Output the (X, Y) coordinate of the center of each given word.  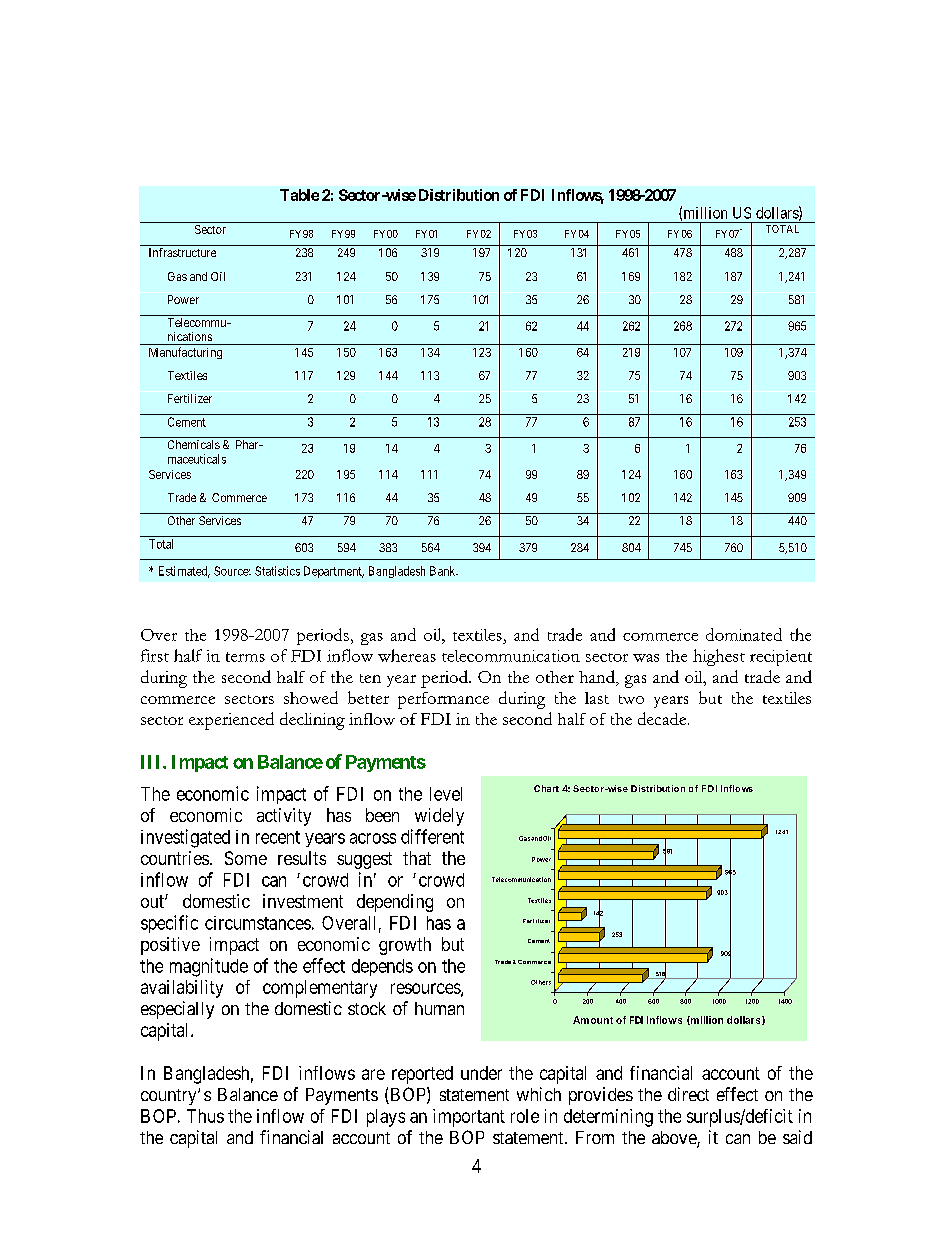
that (417, 858)
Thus (205, 1116)
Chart (546, 788)
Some (246, 858)
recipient (781, 658)
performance (443, 700)
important (469, 1118)
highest (719, 657)
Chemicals (194, 444)
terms (245, 657)
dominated (744, 634)
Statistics (277, 571)
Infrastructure (182, 252)
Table (299, 195)
